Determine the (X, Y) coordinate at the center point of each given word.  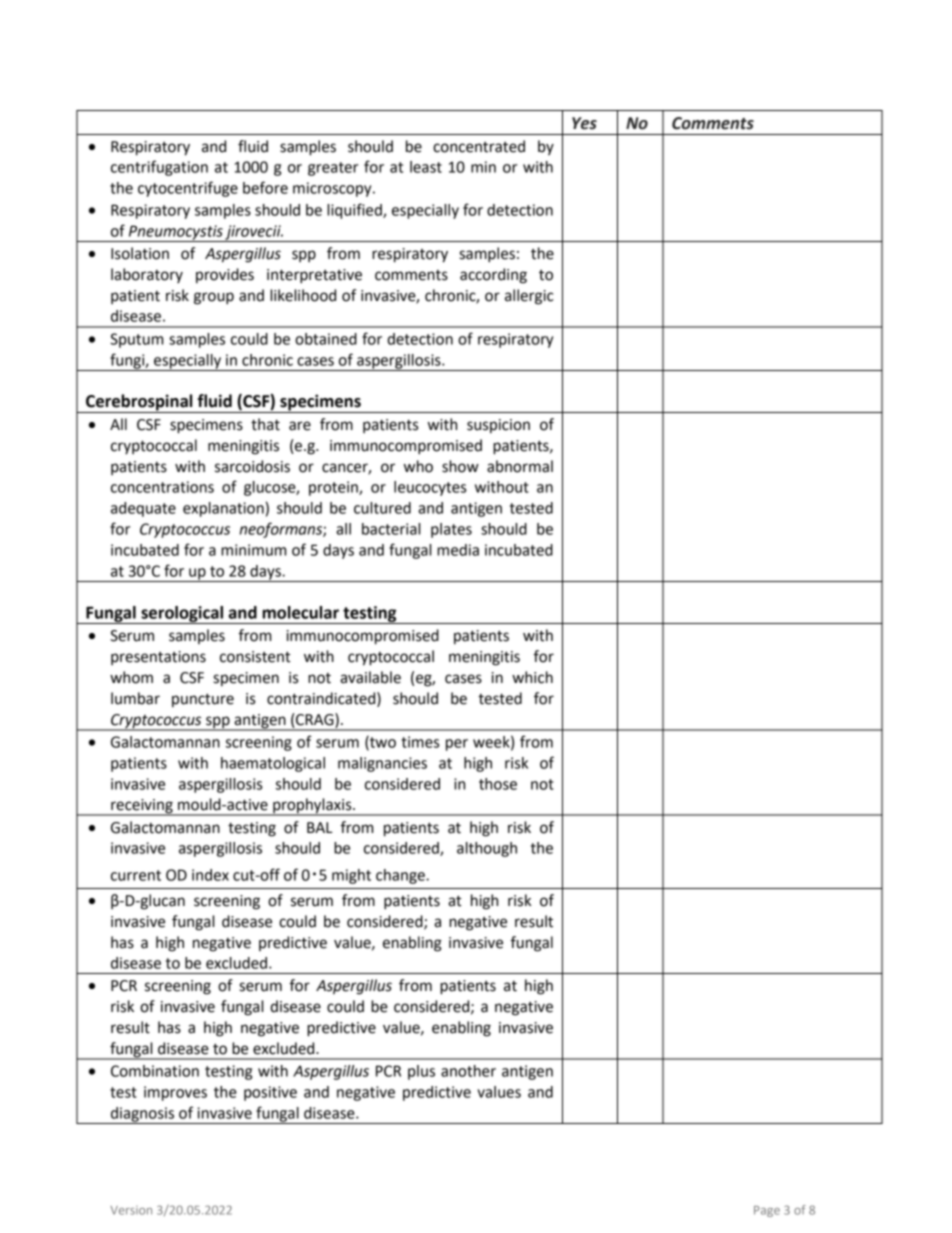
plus (421, 1072)
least (426, 167)
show (460, 466)
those (498, 784)
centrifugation (159, 168)
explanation (223, 509)
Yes (584, 123)
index (210, 875)
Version (131, 1210)
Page (767, 1211)
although (487, 849)
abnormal (520, 466)
